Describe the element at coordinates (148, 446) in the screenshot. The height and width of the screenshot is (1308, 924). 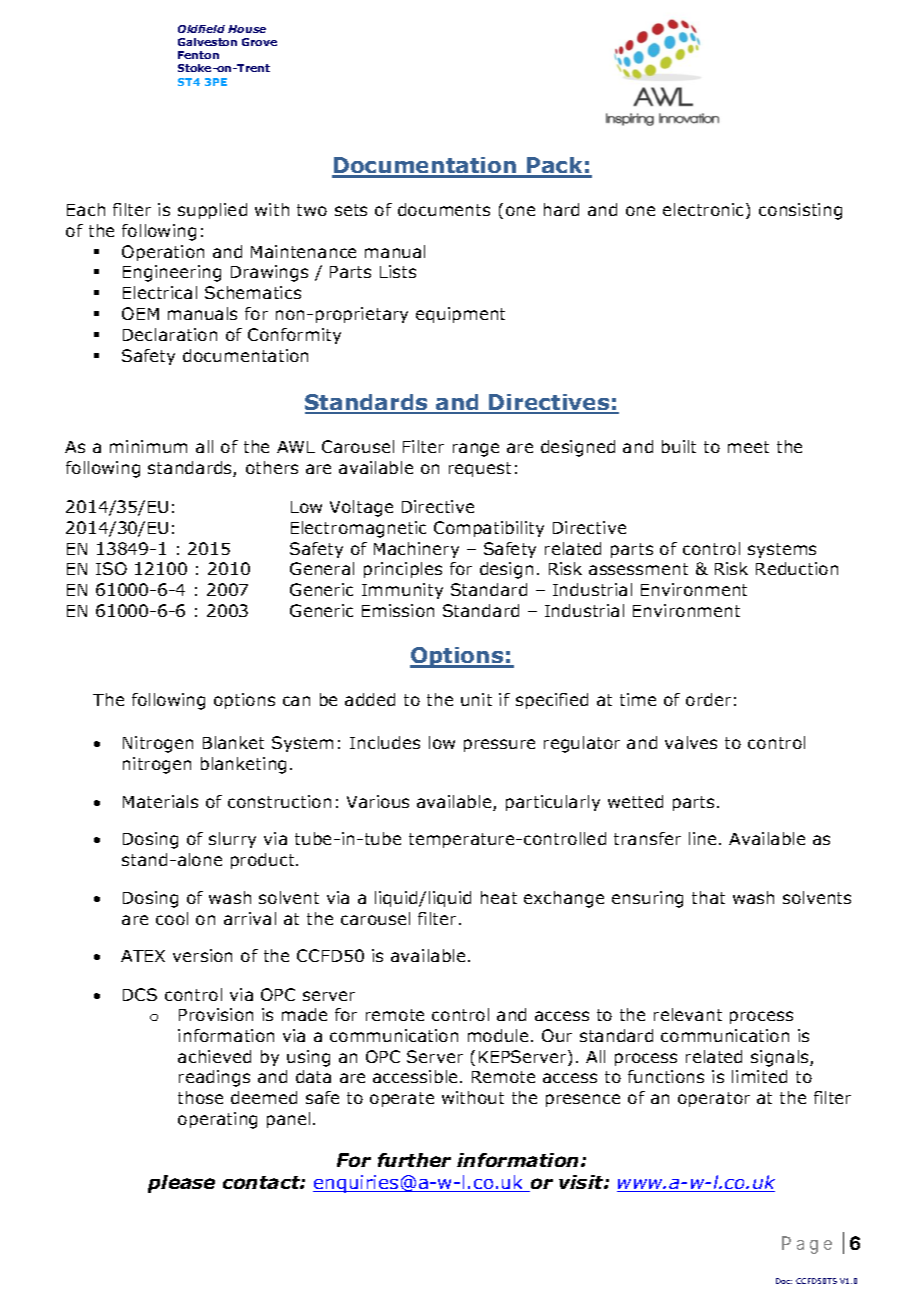
I see `minimum` at that location.
